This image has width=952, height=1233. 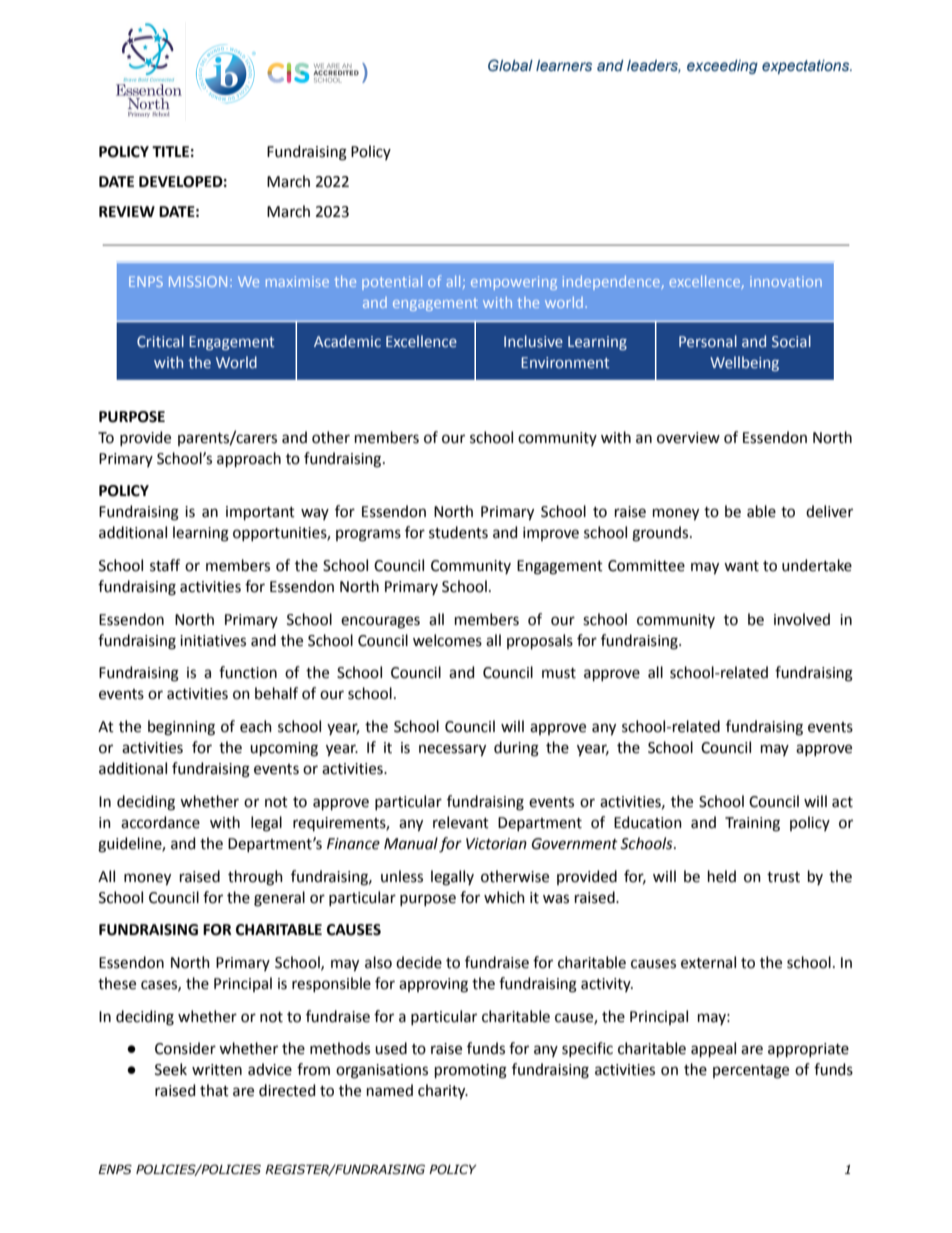 What do you see at coordinates (127, 211) in the image?
I see `REVIEW` at bounding box center [127, 211].
